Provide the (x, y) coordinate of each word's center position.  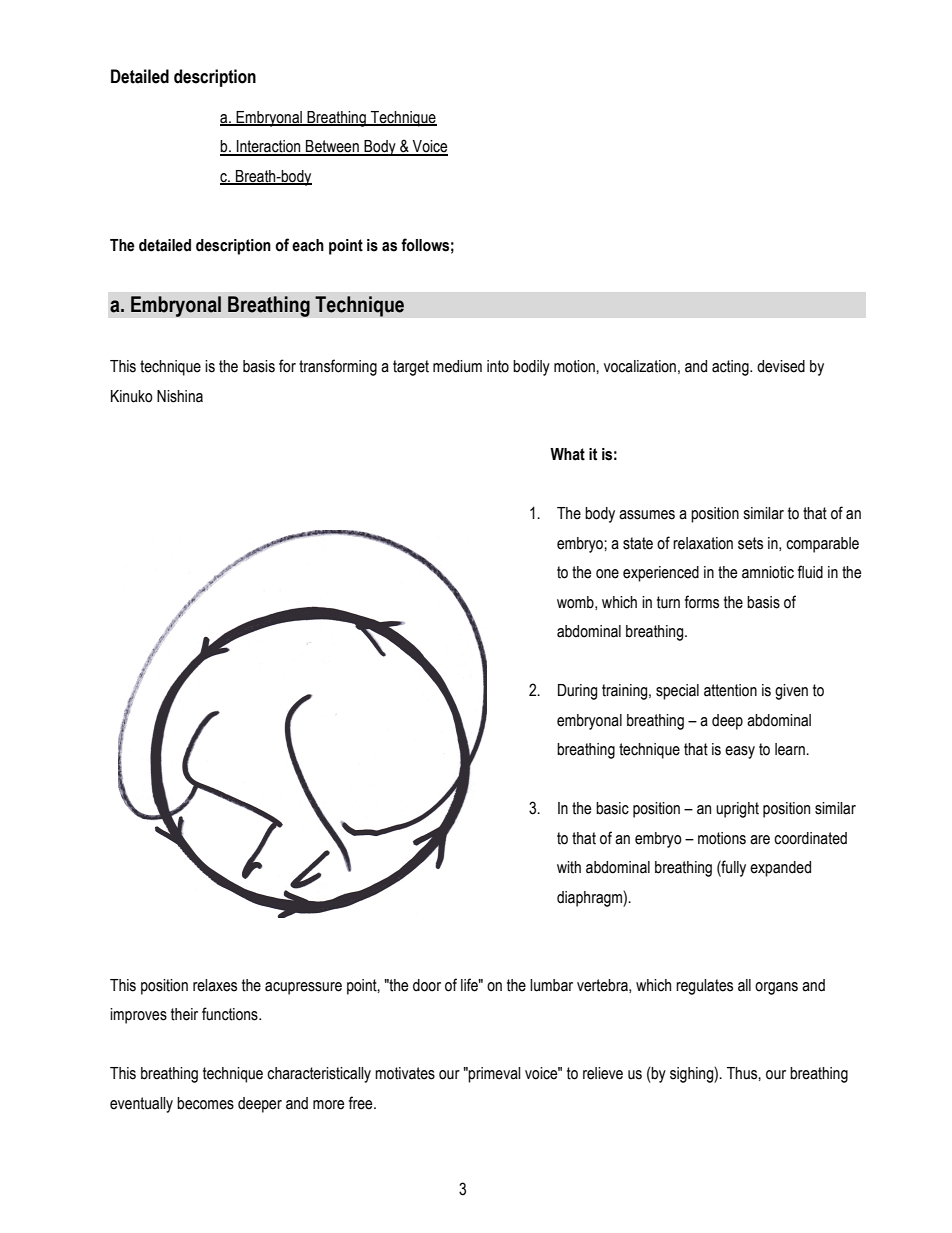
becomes (205, 1103)
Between (332, 147)
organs (776, 988)
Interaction (269, 147)
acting (731, 368)
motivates (405, 1073)
